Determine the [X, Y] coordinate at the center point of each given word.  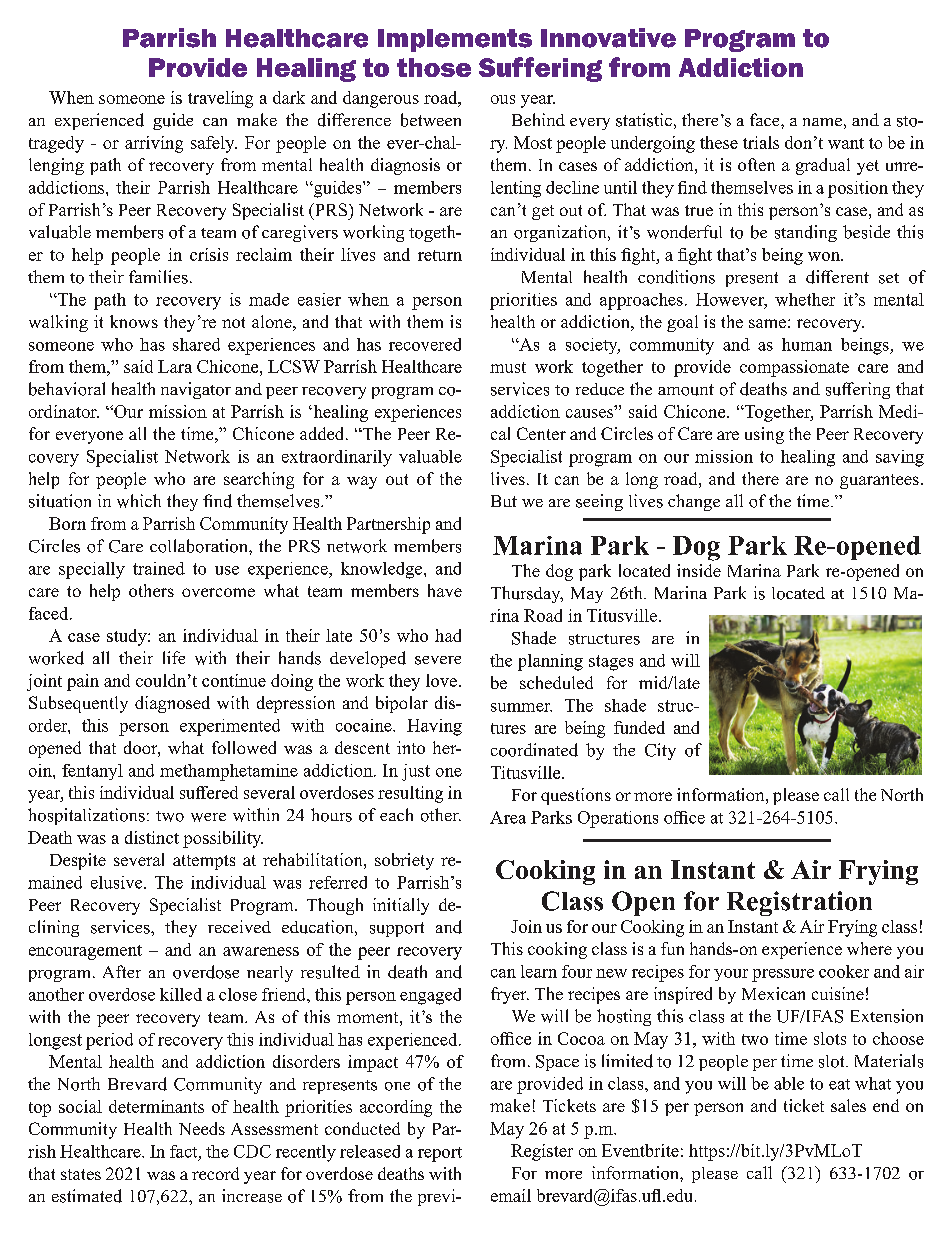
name [822, 122]
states [81, 1174]
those [434, 67]
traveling [220, 99]
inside [699, 570]
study [128, 637]
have [445, 590]
